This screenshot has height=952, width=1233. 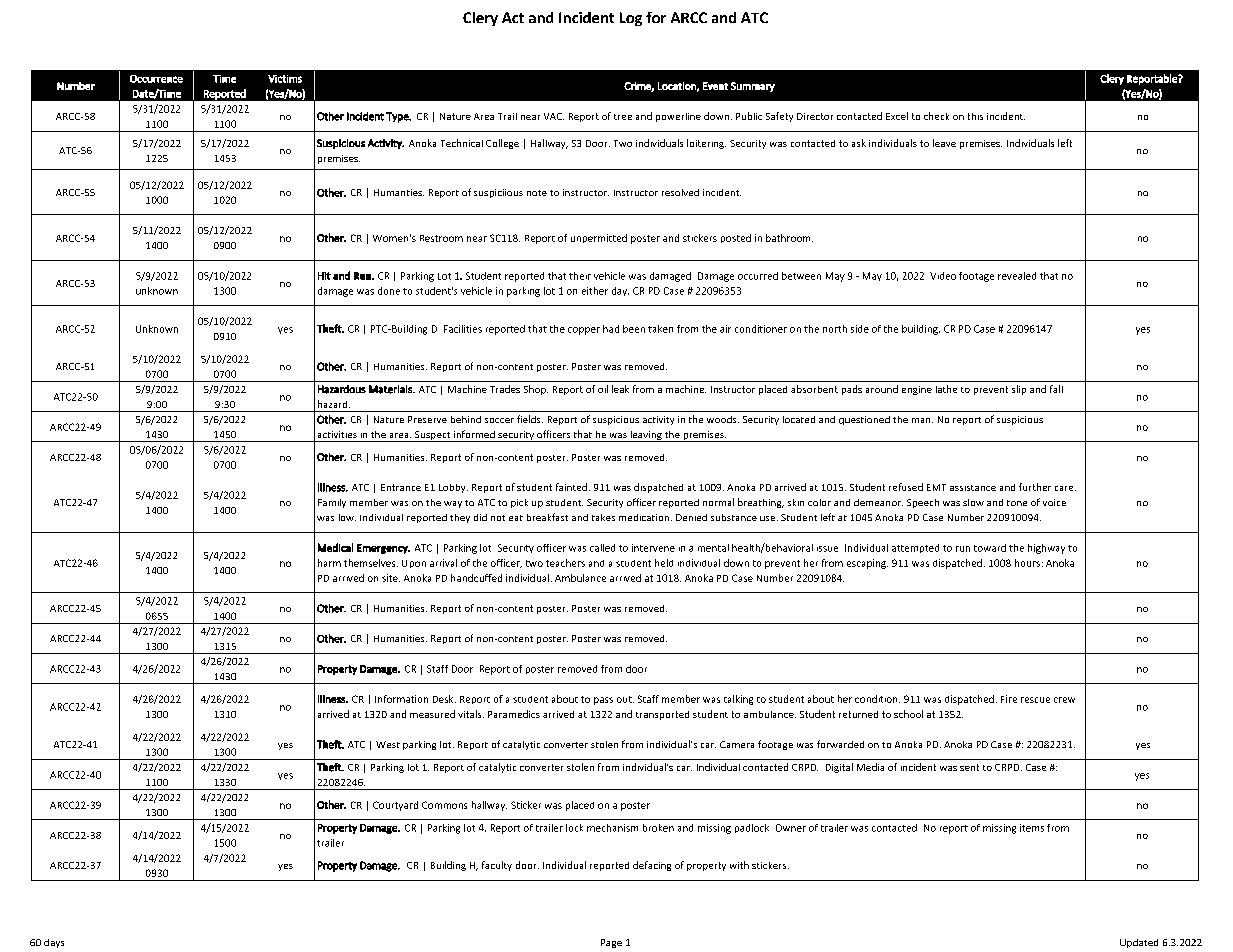 What do you see at coordinates (631, 19) in the screenshot?
I see `Log` at bounding box center [631, 19].
